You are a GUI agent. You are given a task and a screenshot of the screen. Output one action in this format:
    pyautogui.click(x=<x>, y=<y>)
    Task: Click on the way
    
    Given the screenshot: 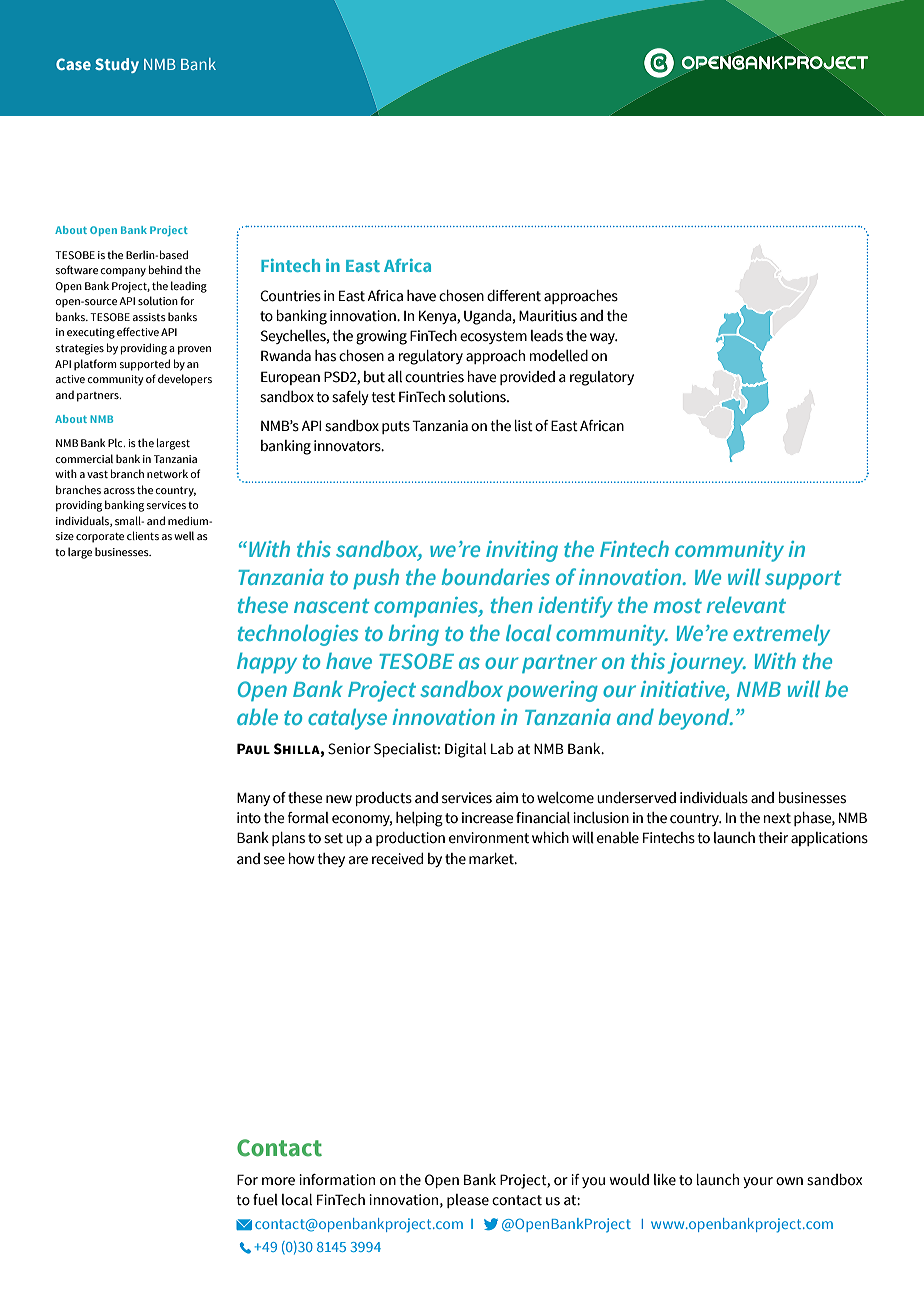 What is the action you would take?
    pyautogui.click(x=604, y=338)
